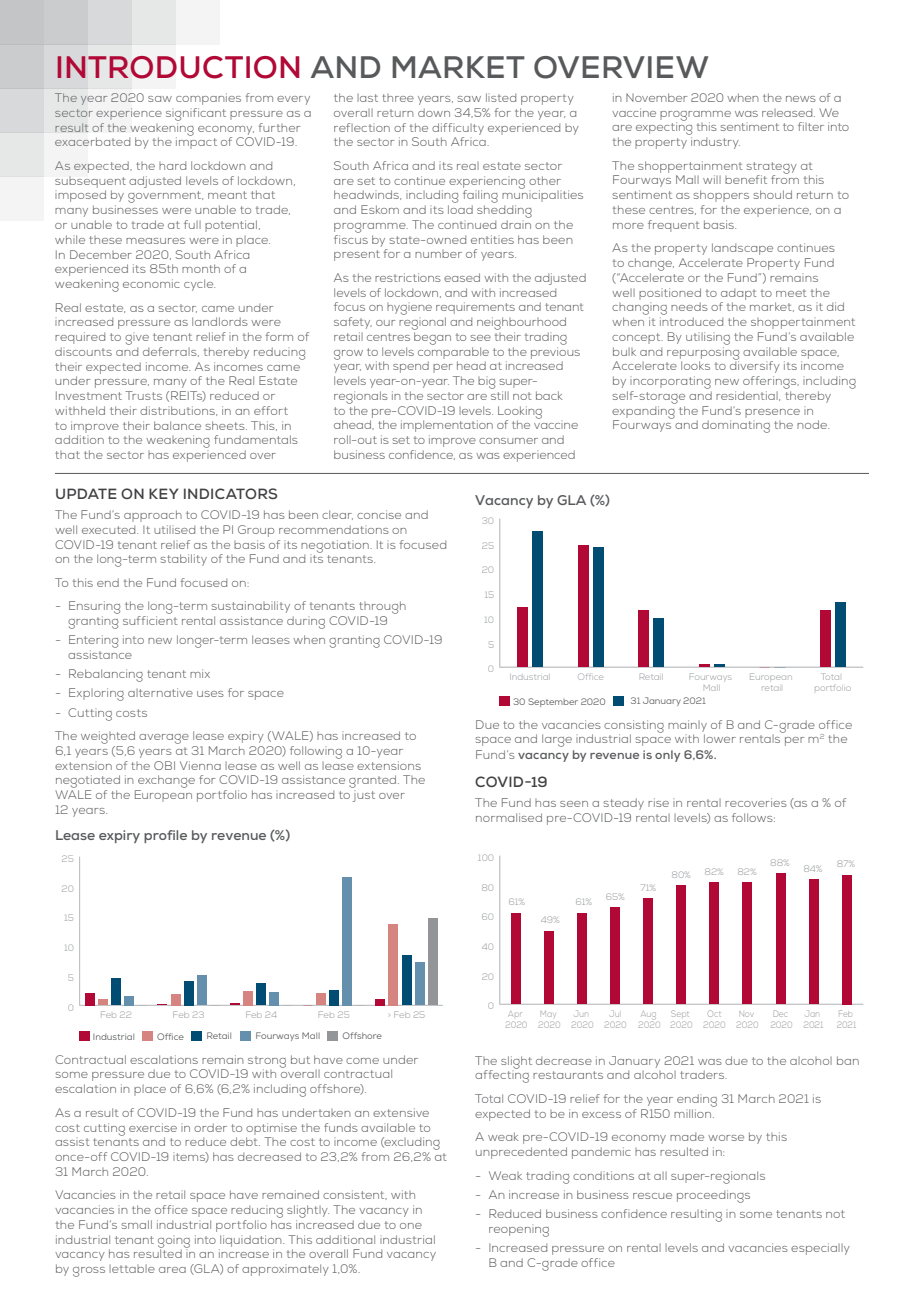  What do you see at coordinates (458, 129) in the page?
I see `difficulty` at bounding box center [458, 129].
